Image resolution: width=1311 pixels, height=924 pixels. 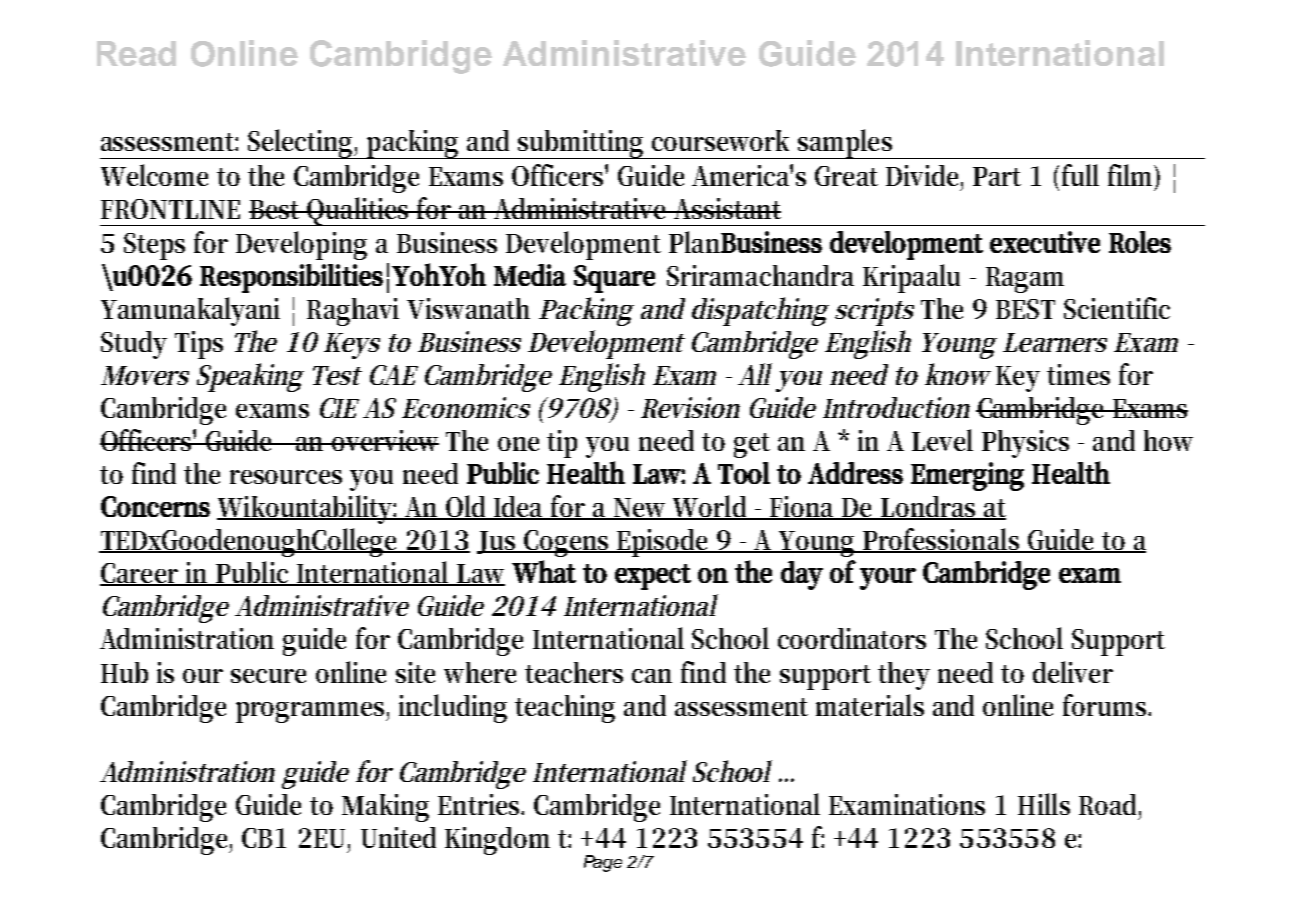 What do you see at coordinates (1025, 444) in the screenshot?
I see `Physics` at bounding box center [1025, 444].
